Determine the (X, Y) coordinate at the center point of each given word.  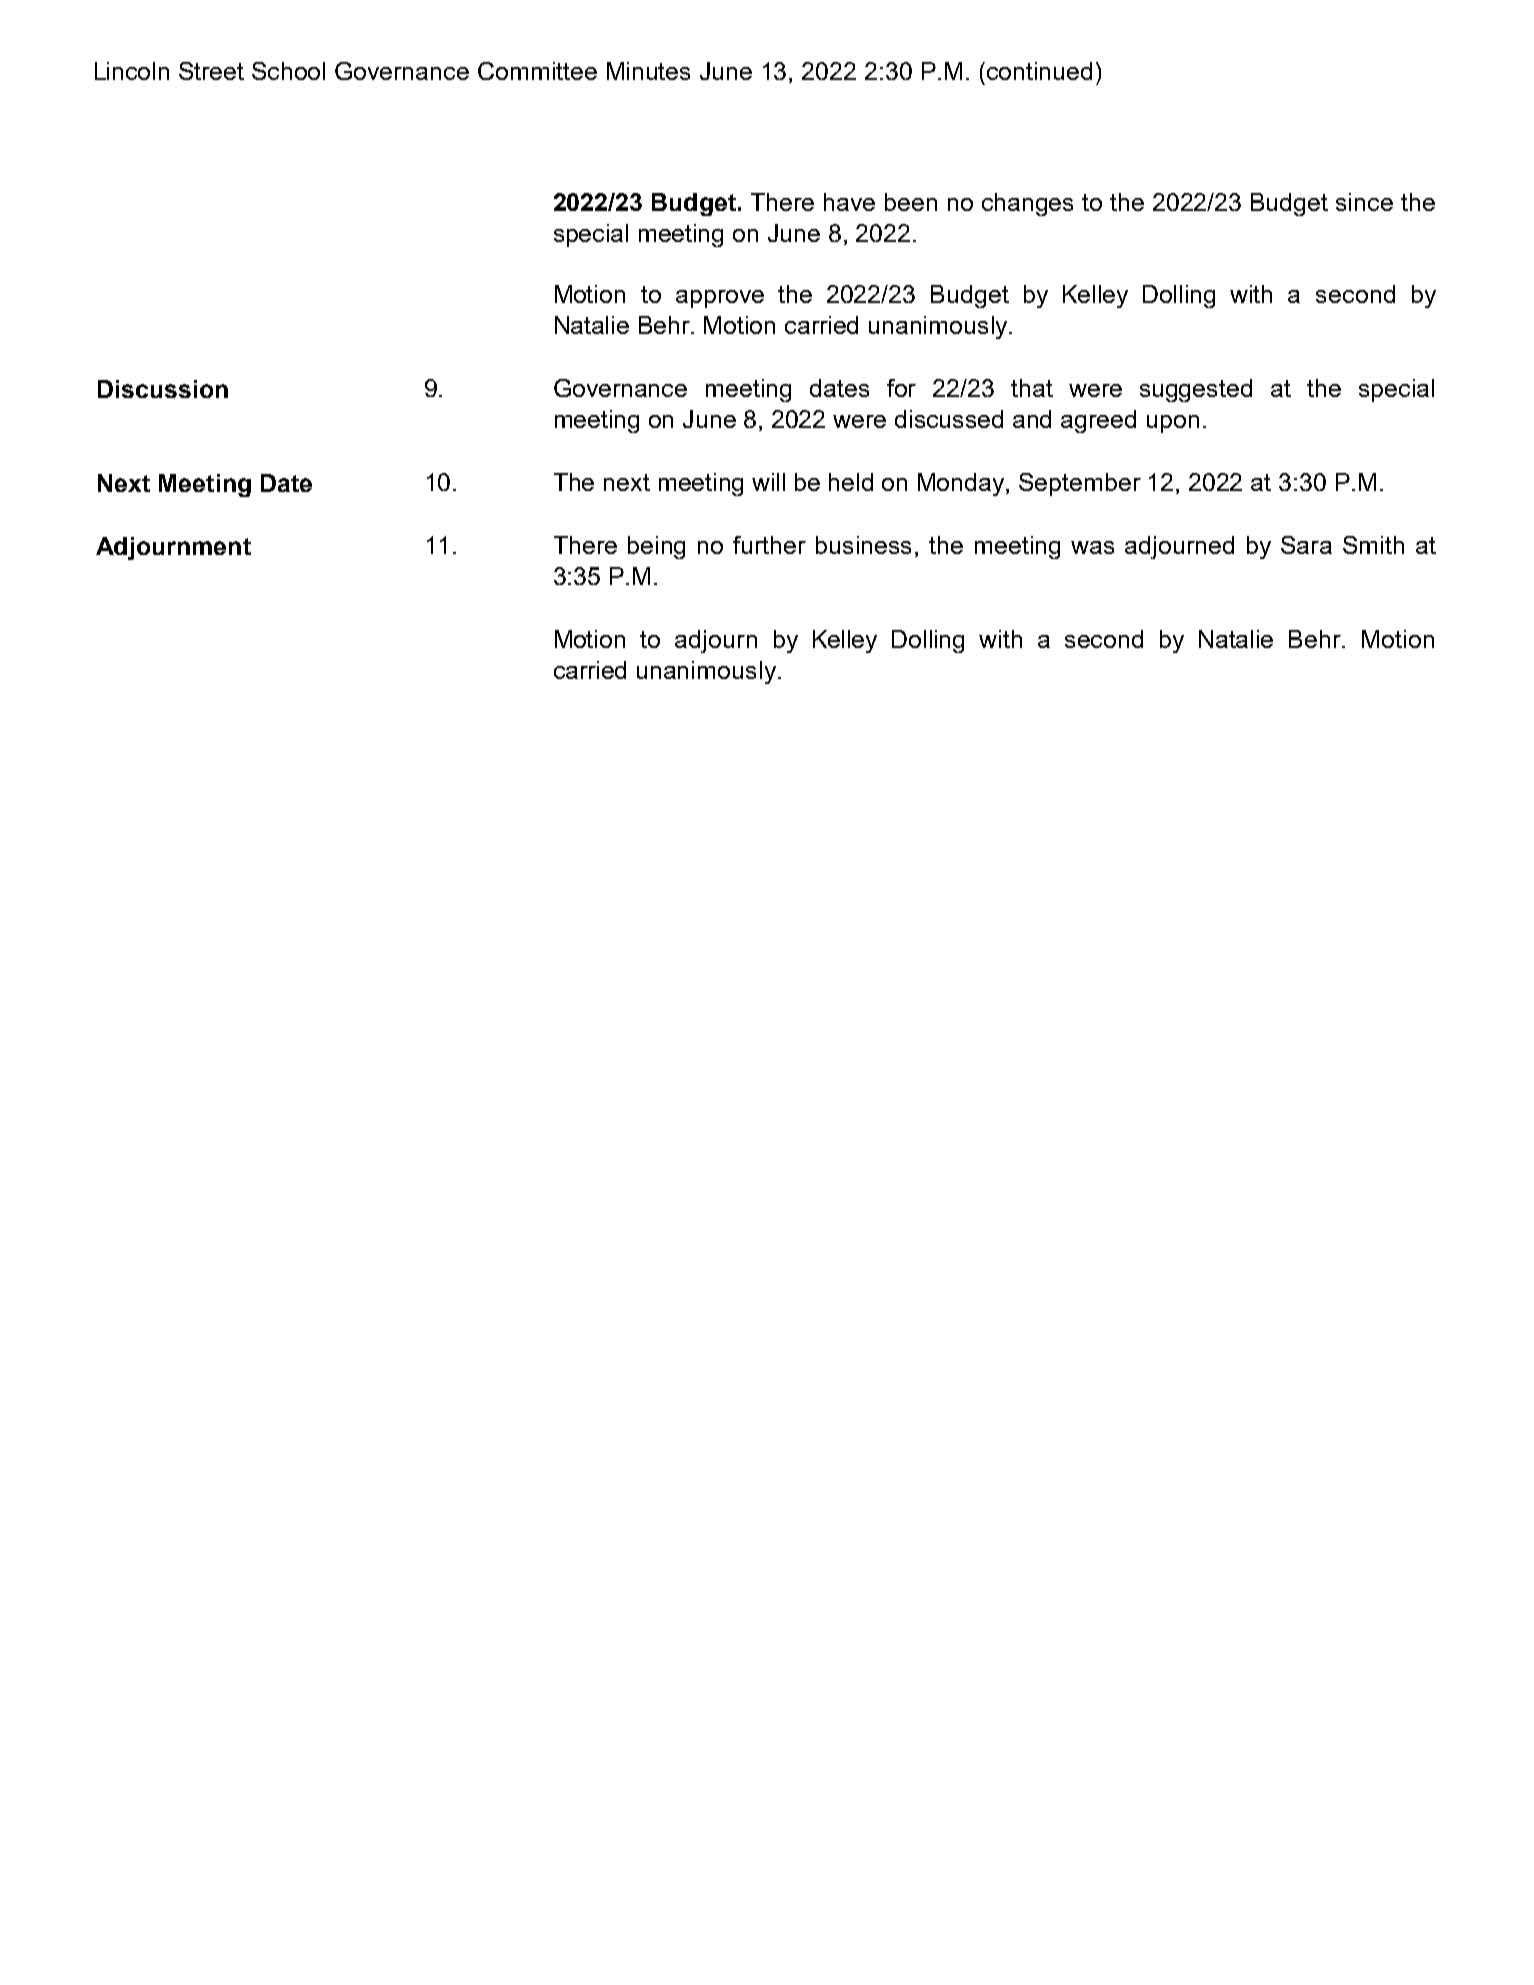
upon (1173, 424)
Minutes (648, 71)
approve (720, 299)
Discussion (163, 389)
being (656, 547)
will (768, 482)
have (849, 202)
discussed (949, 419)
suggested (1196, 390)
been (911, 202)
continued (1039, 71)
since (1364, 202)
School (288, 71)
